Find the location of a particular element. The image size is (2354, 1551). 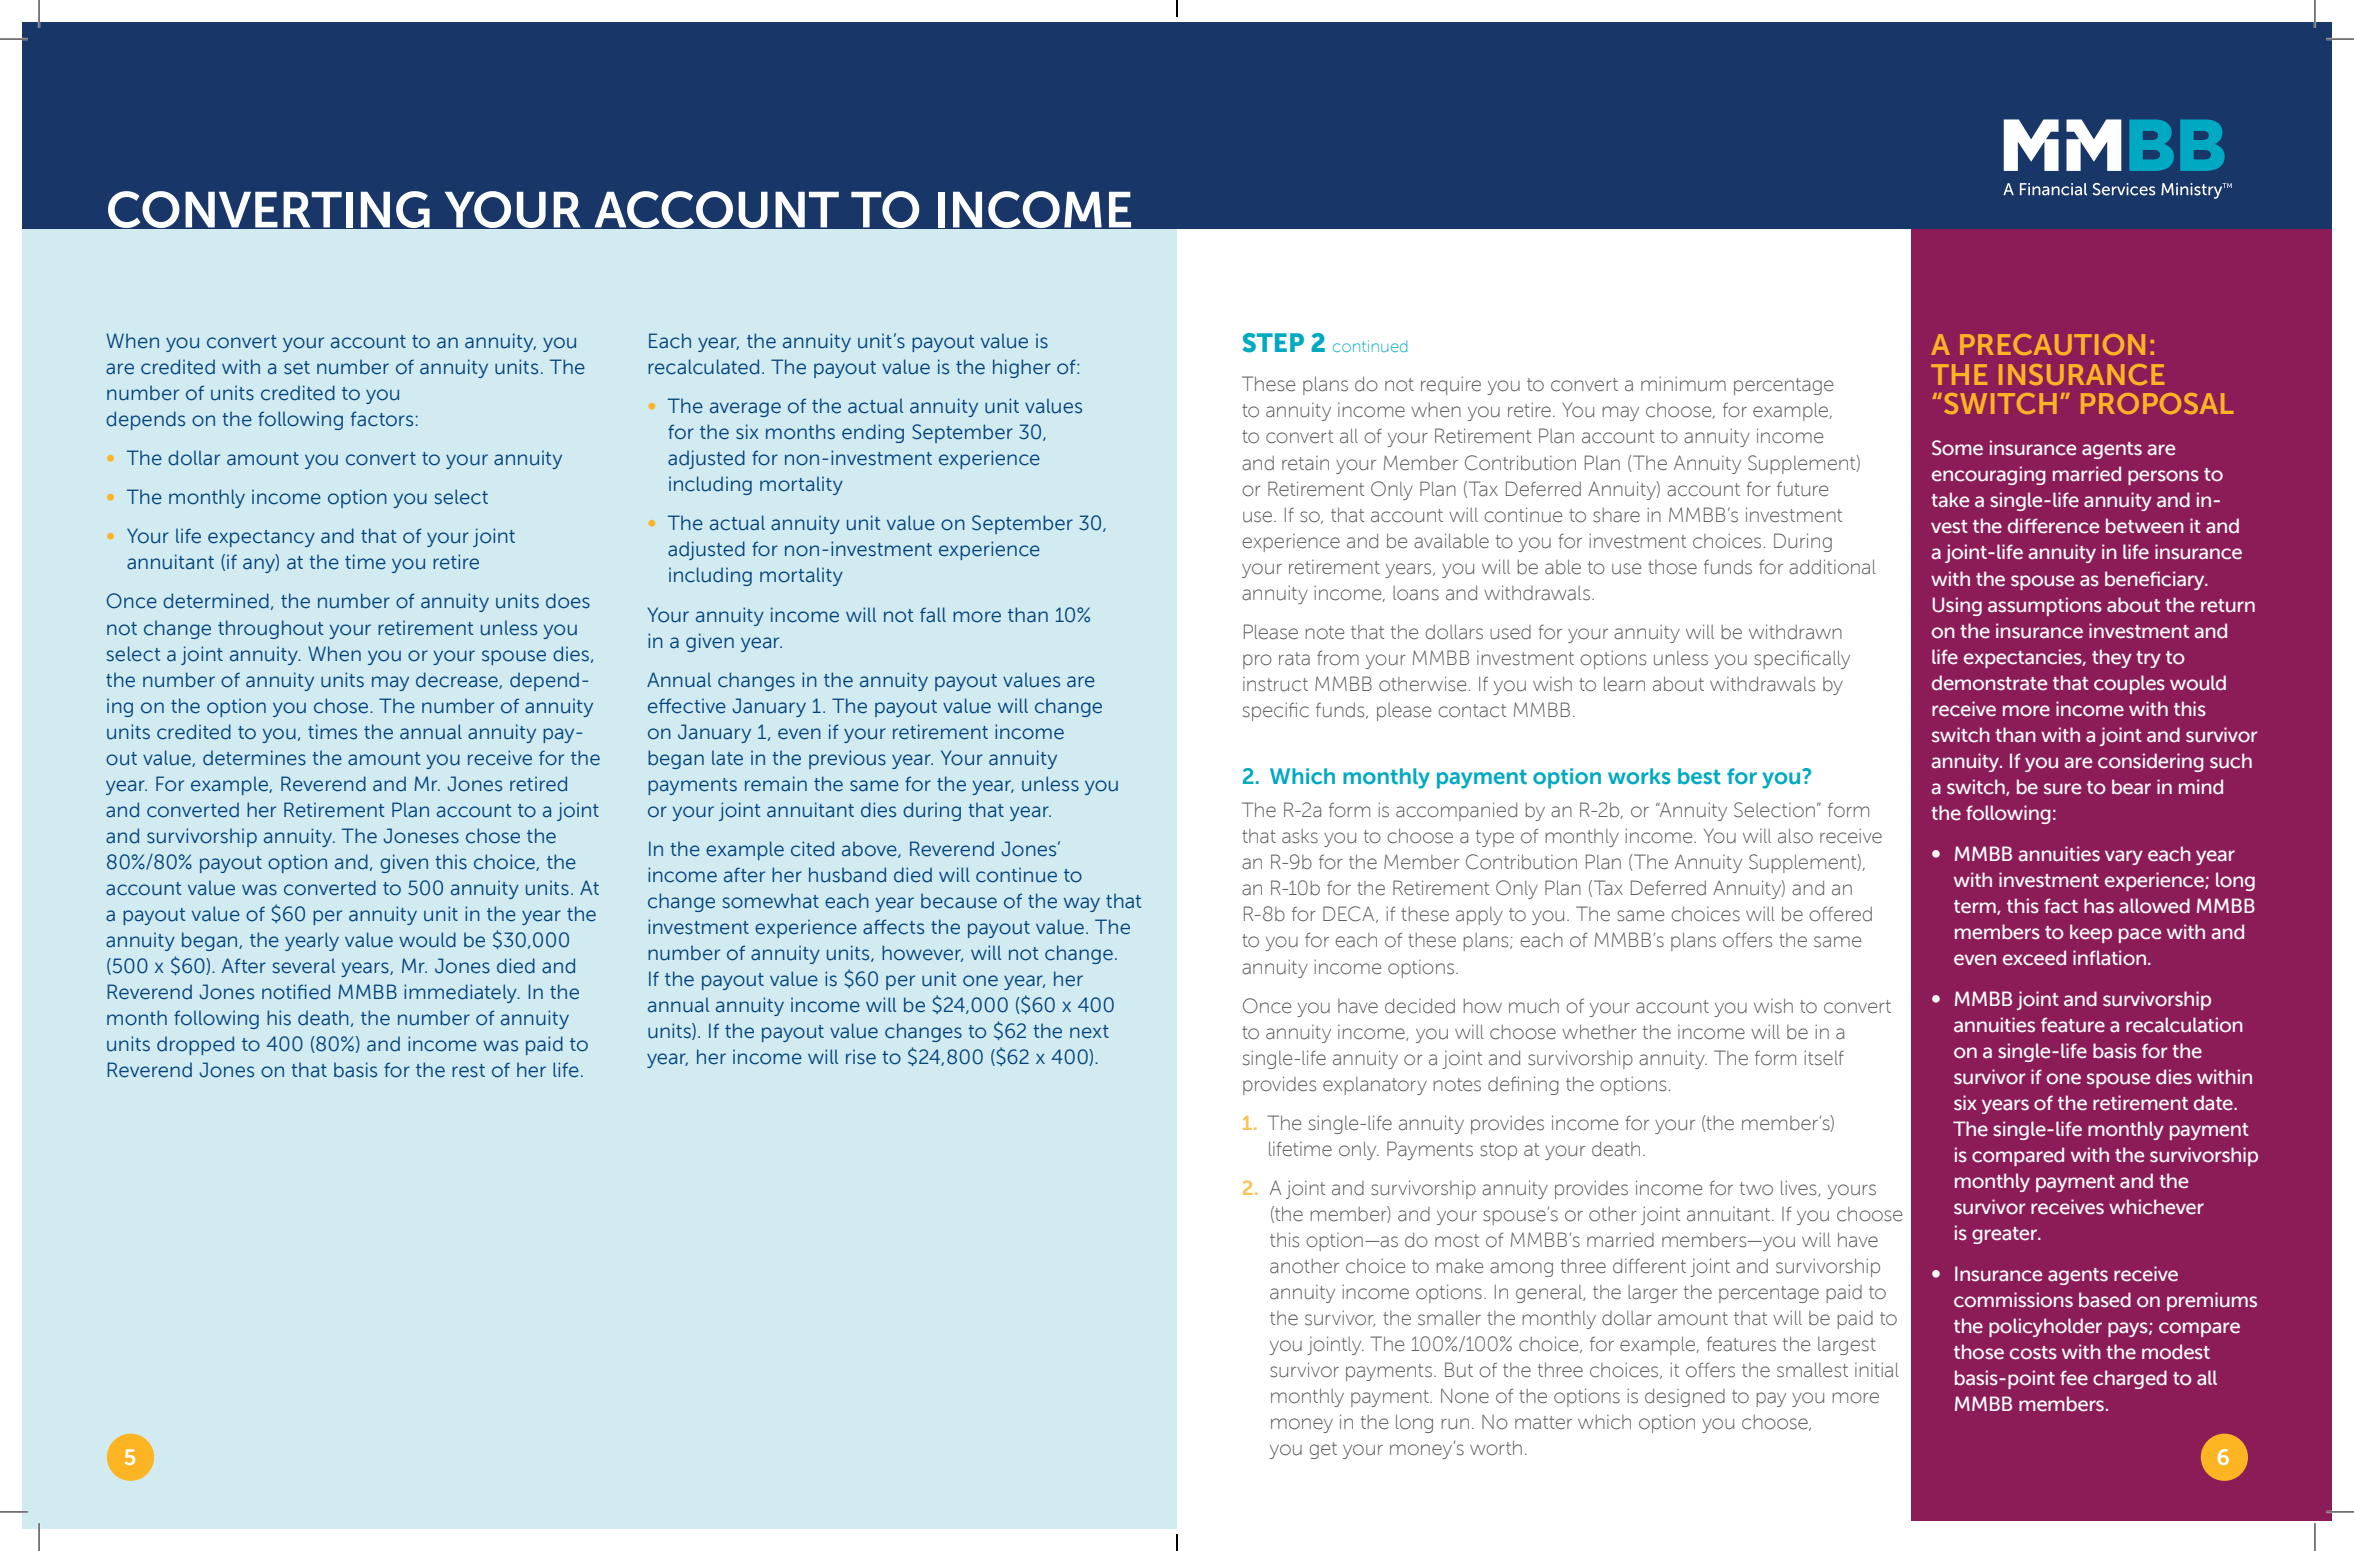

STEP is located at coordinates (1273, 343).
